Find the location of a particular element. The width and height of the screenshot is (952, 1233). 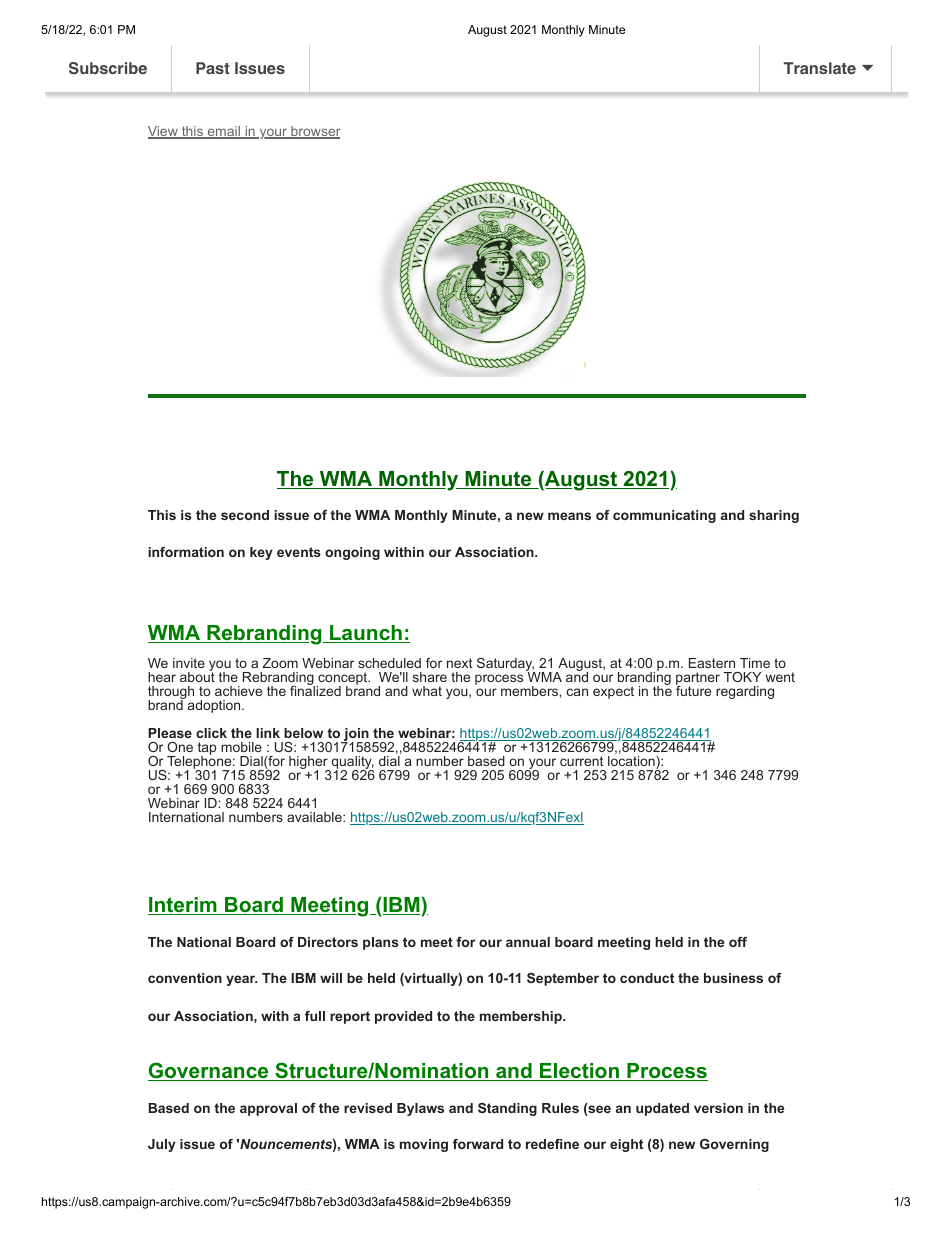

forward is located at coordinates (478, 1144).
